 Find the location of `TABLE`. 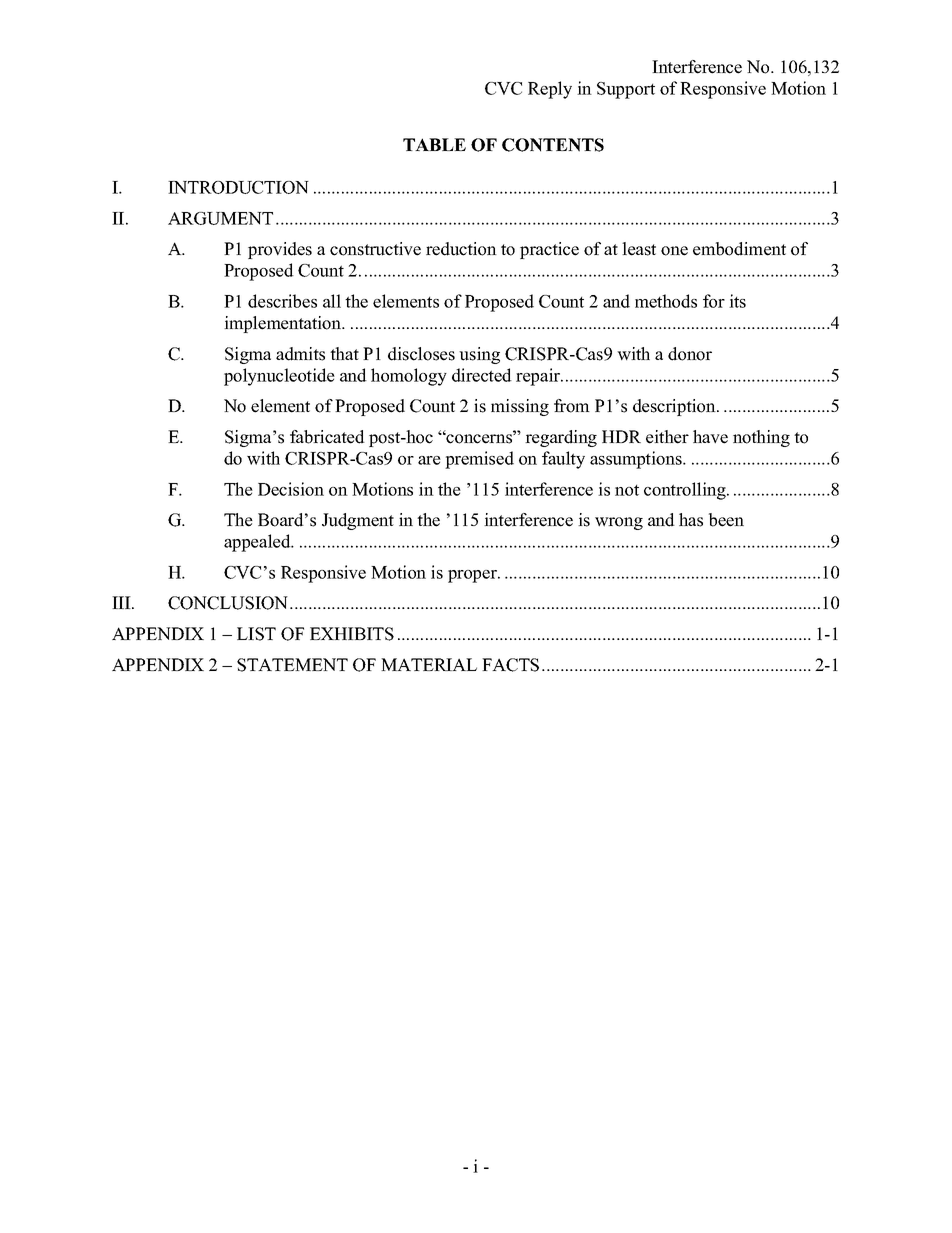

TABLE is located at coordinates (434, 144).
